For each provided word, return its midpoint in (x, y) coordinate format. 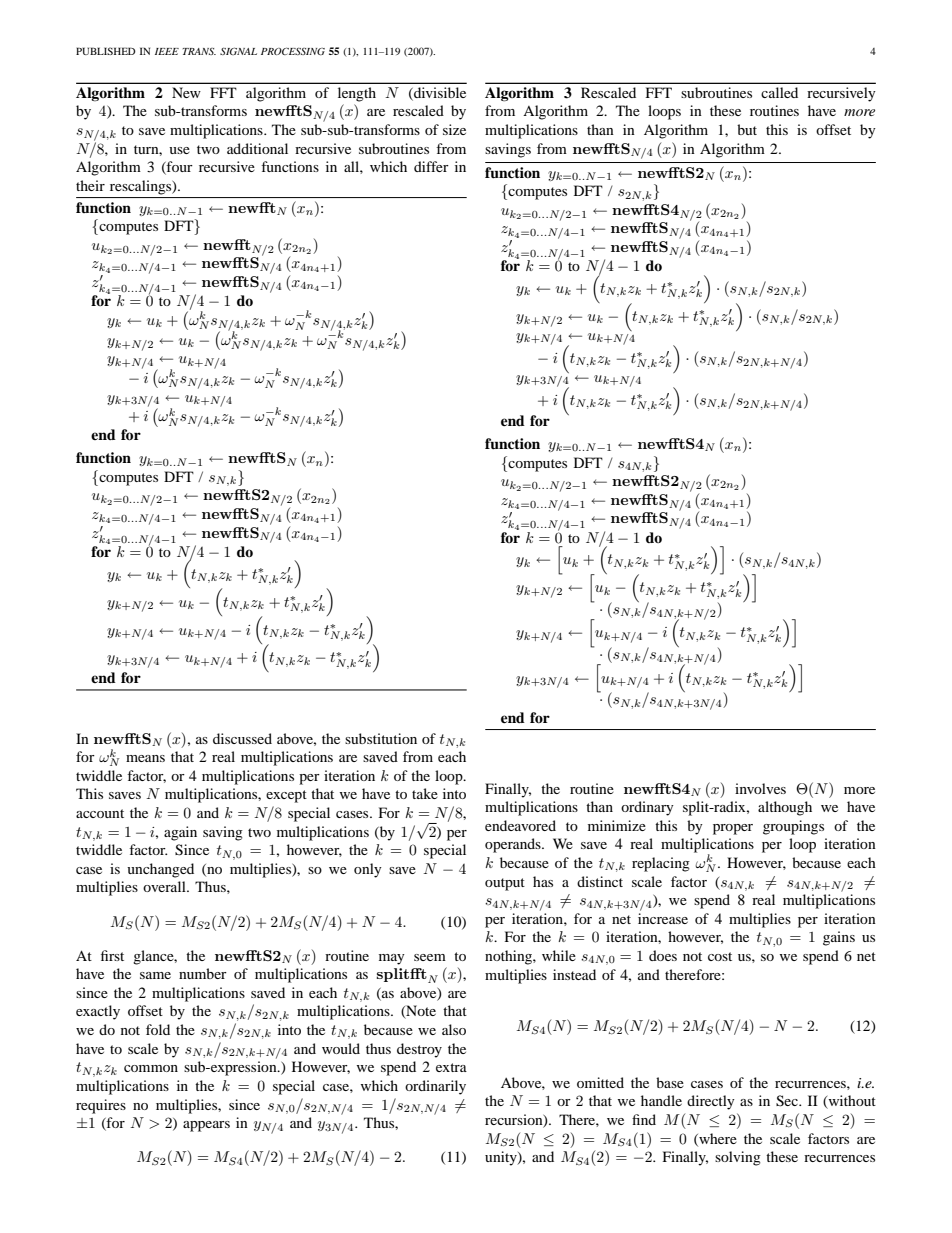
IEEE (167, 51)
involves (760, 788)
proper (733, 829)
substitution (381, 738)
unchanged (160, 870)
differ (431, 166)
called (779, 92)
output (505, 884)
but (747, 129)
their (90, 185)
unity (502, 1158)
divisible (439, 93)
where (717, 1139)
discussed (242, 738)
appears (206, 1126)
